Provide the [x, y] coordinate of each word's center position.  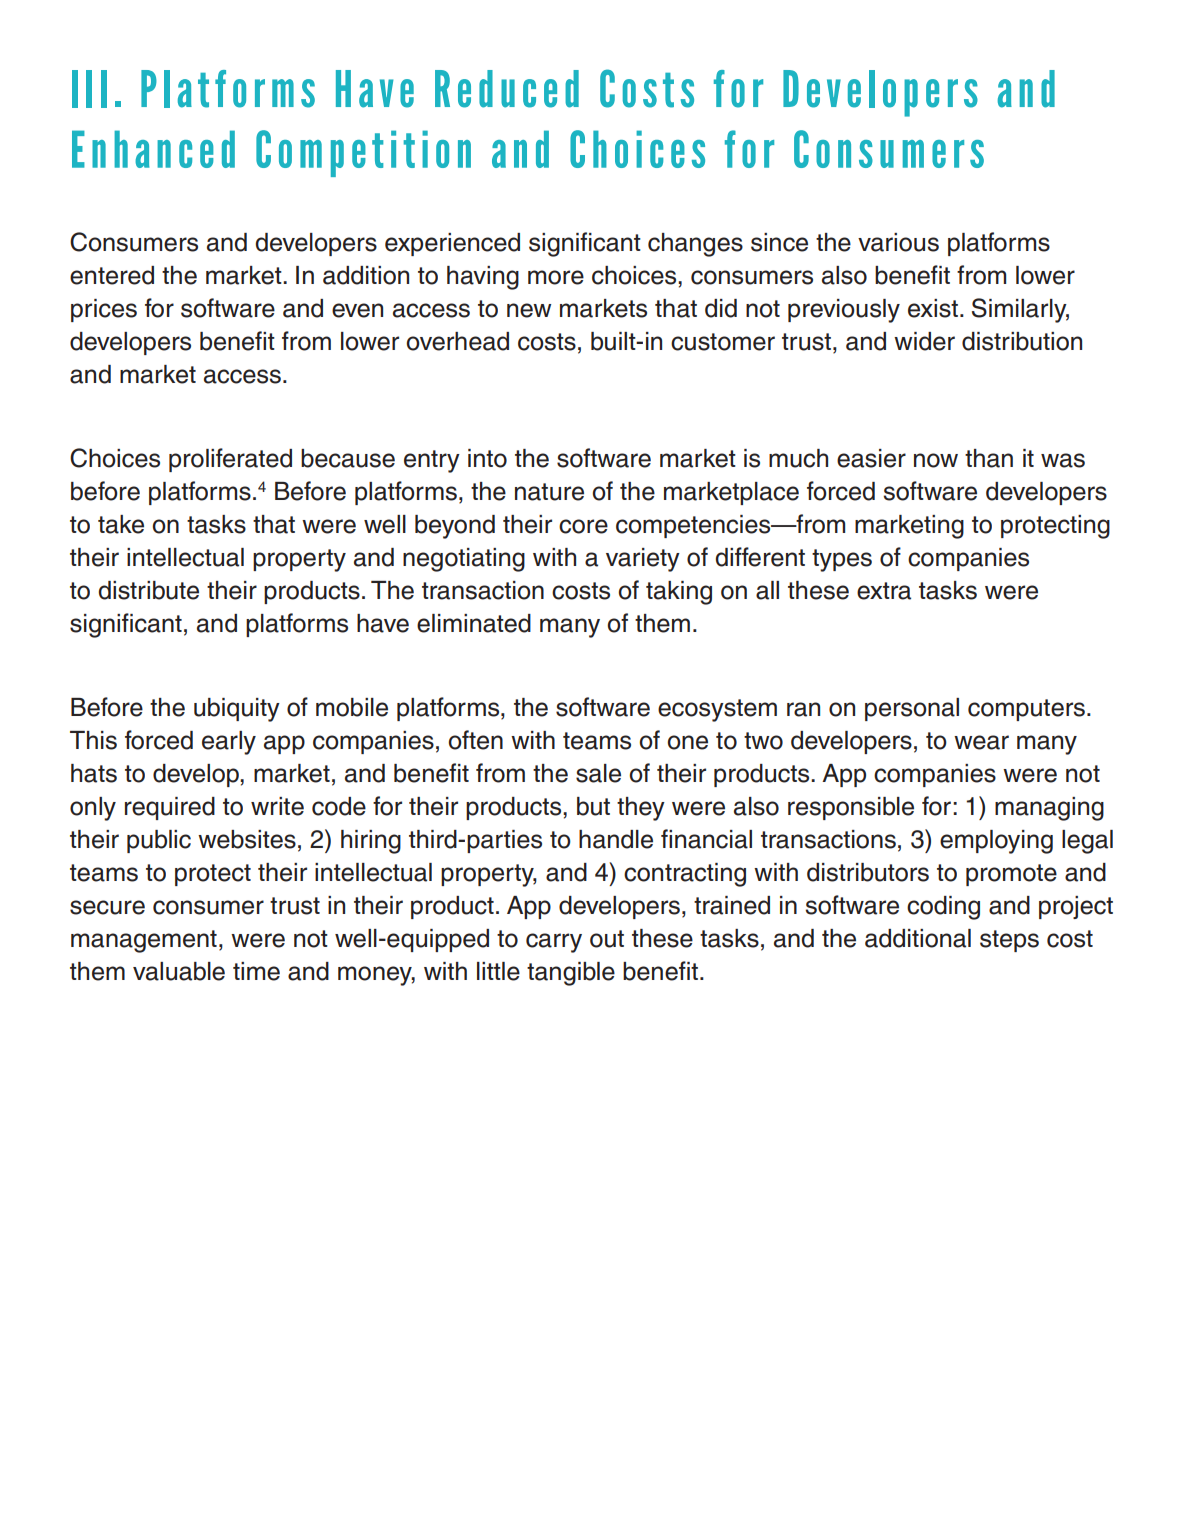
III [89, 89]
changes [695, 245]
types [842, 560]
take [121, 524]
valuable [179, 971]
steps [1009, 941]
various [898, 242]
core [583, 526]
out [607, 939]
